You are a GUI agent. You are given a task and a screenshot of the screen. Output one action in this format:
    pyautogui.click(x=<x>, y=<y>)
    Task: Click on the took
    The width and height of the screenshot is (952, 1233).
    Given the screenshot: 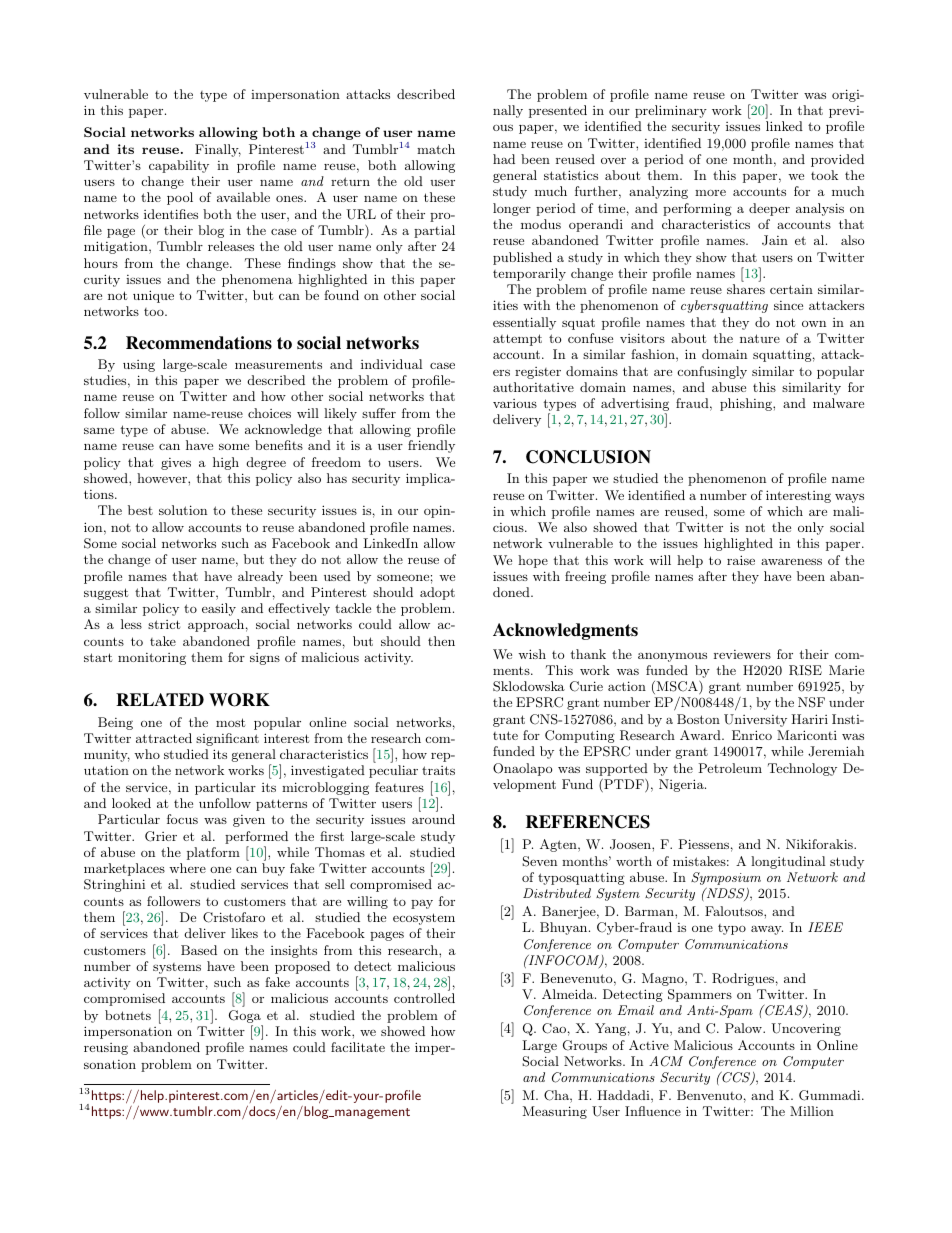 What is the action you would take?
    pyautogui.click(x=824, y=175)
